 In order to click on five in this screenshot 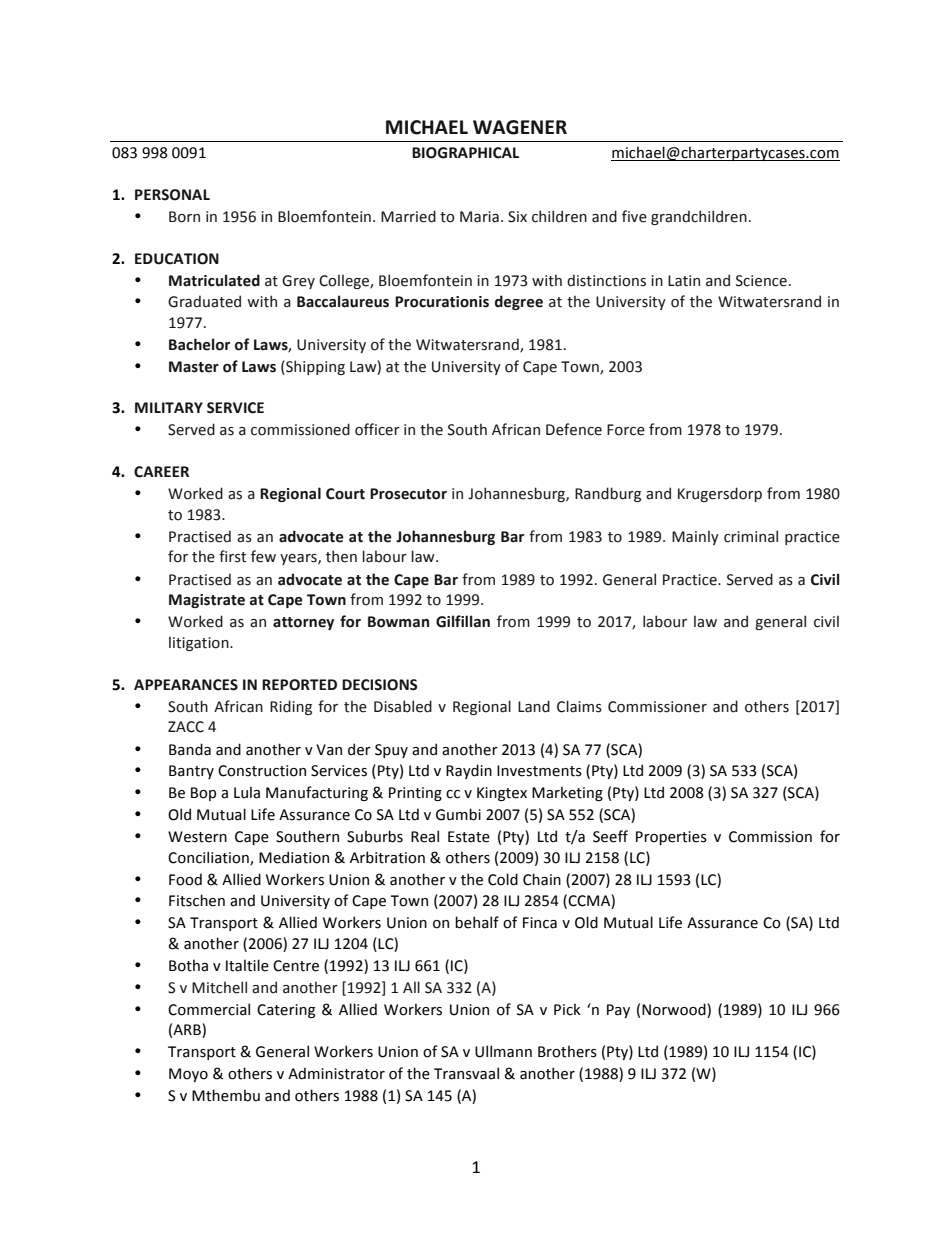, I will do `click(634, 216)`.
